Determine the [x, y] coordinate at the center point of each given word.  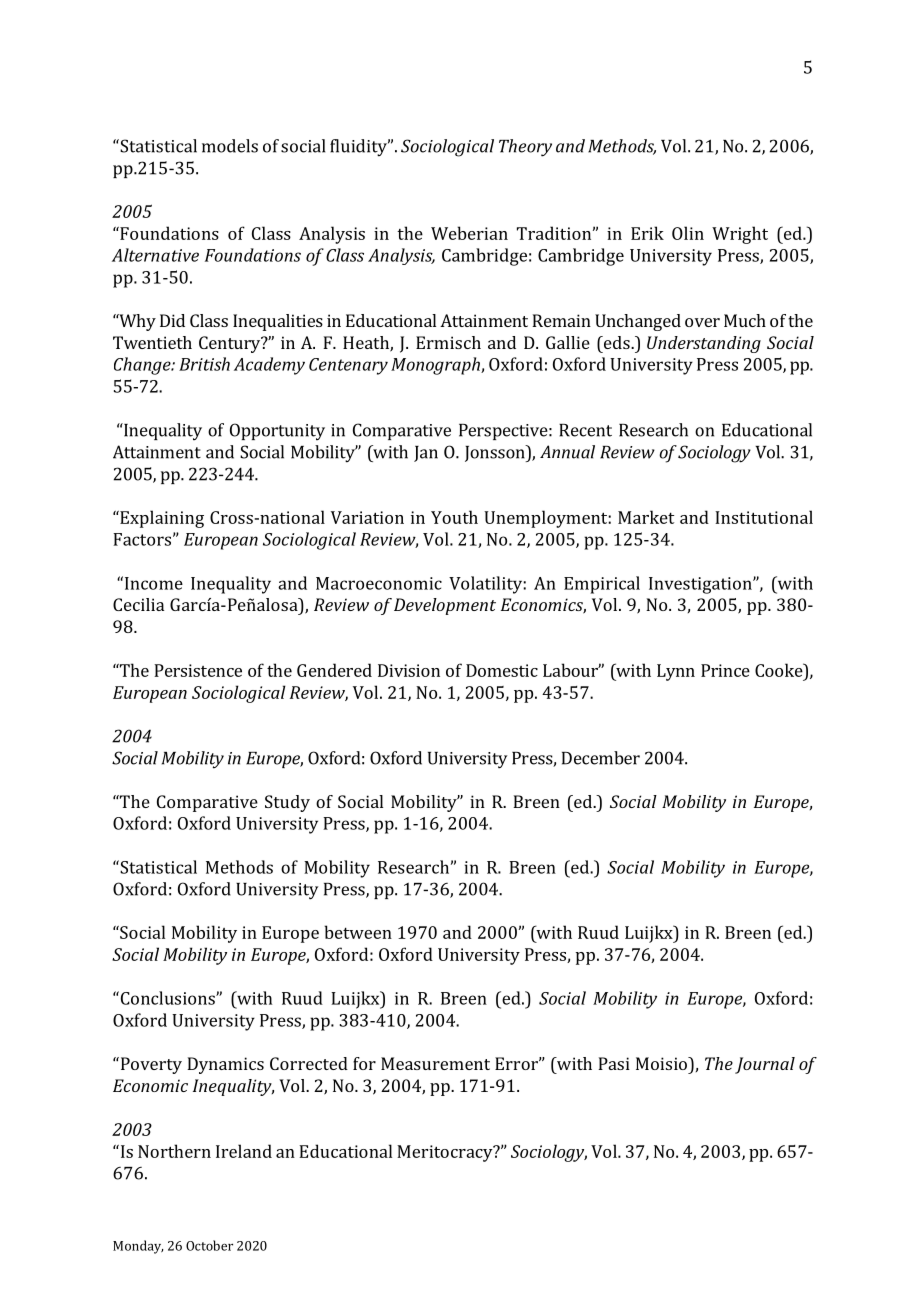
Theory [525, 148]
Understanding [704, 344]
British [204, 364]
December [601, 758]
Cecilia [138, 604]
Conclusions [167, 998]
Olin [688, 233]
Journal [765, 1065]
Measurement [435, 1063]
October [209, 1245]
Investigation [701, 585]
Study [287, 803]
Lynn [676, 672]
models [230, 146]
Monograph [436, 366]
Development [445, 606]
